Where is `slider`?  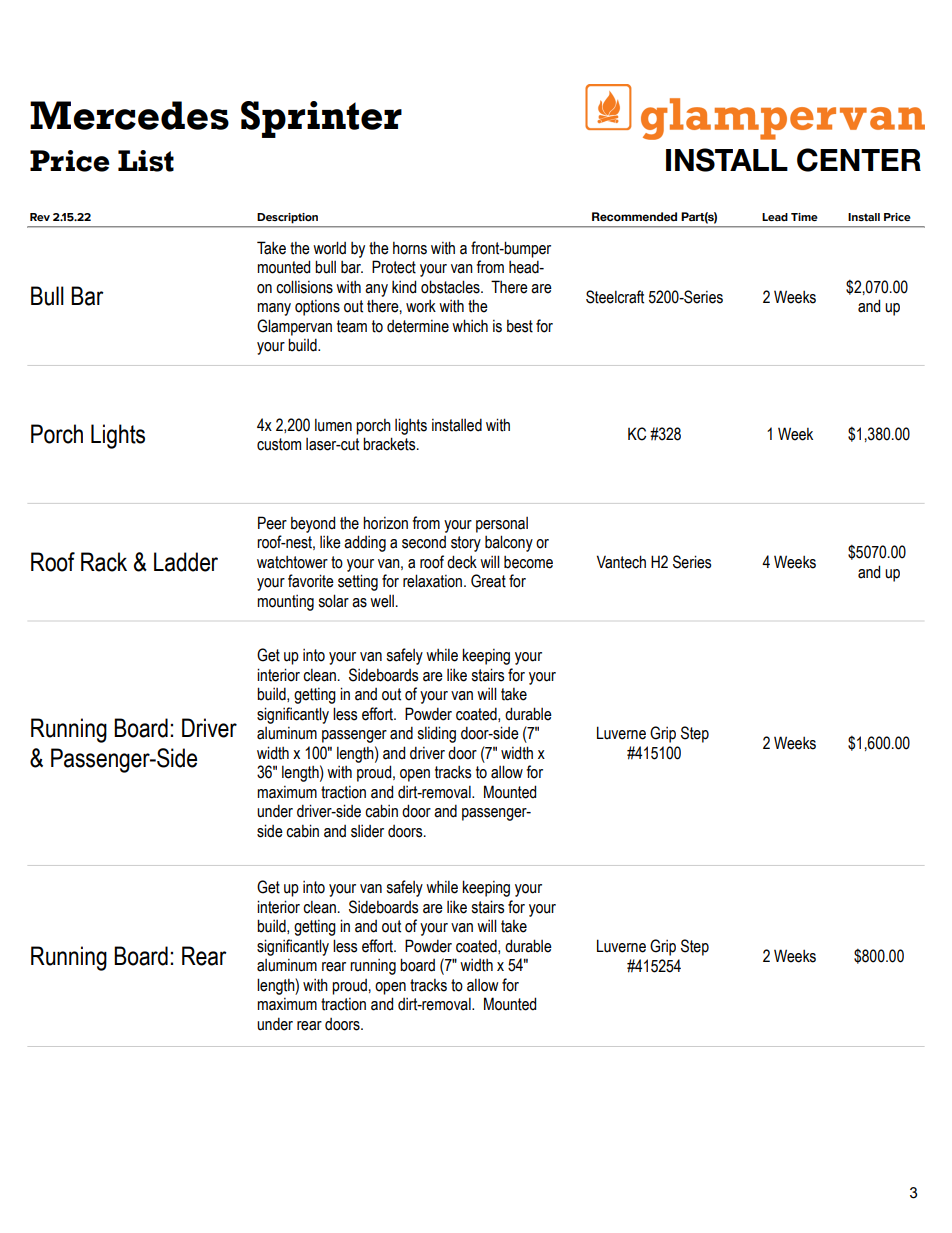
slider is located at coordinates (367, 831).
